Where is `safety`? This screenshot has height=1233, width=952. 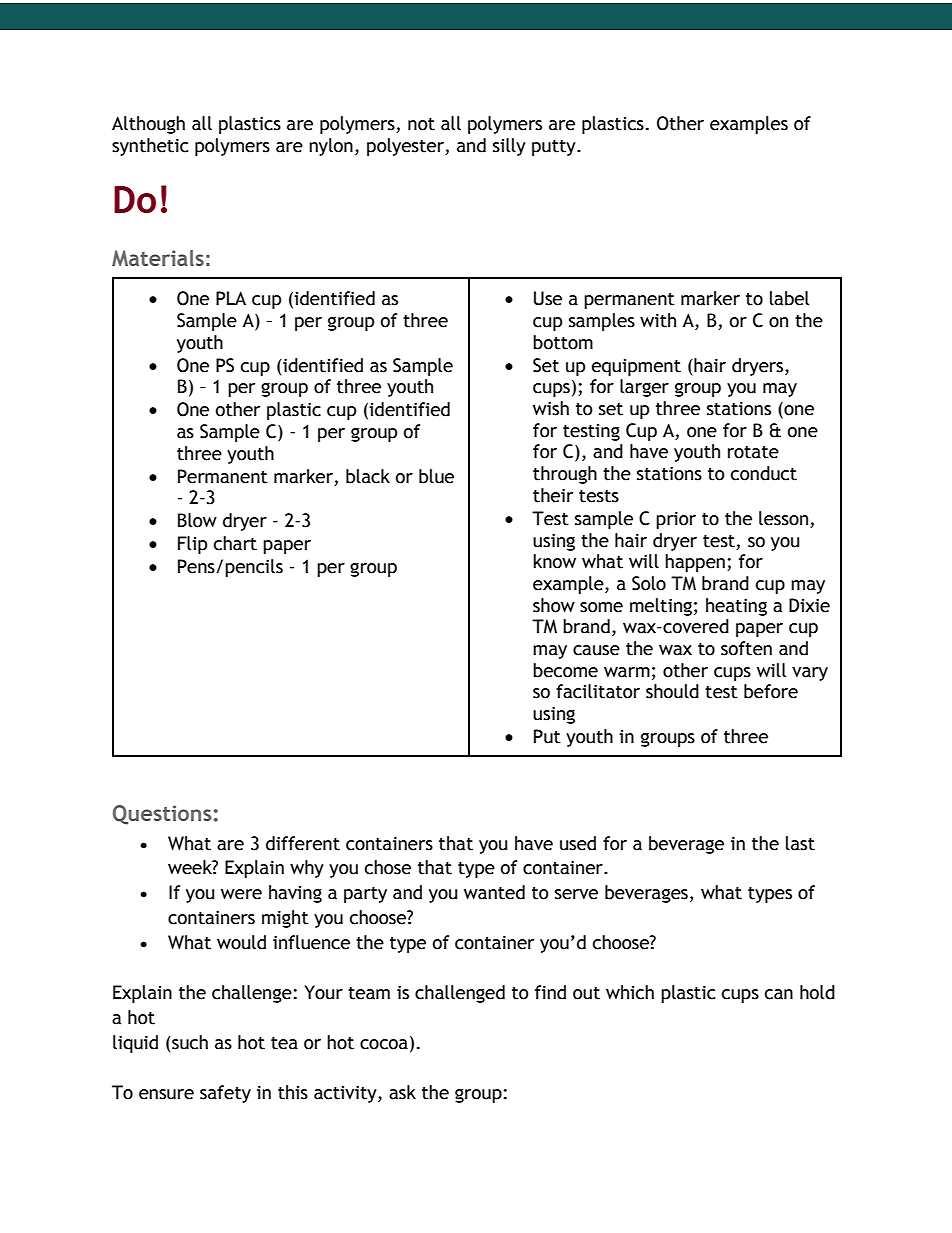
safety is located at coordinates (225, 1094).
